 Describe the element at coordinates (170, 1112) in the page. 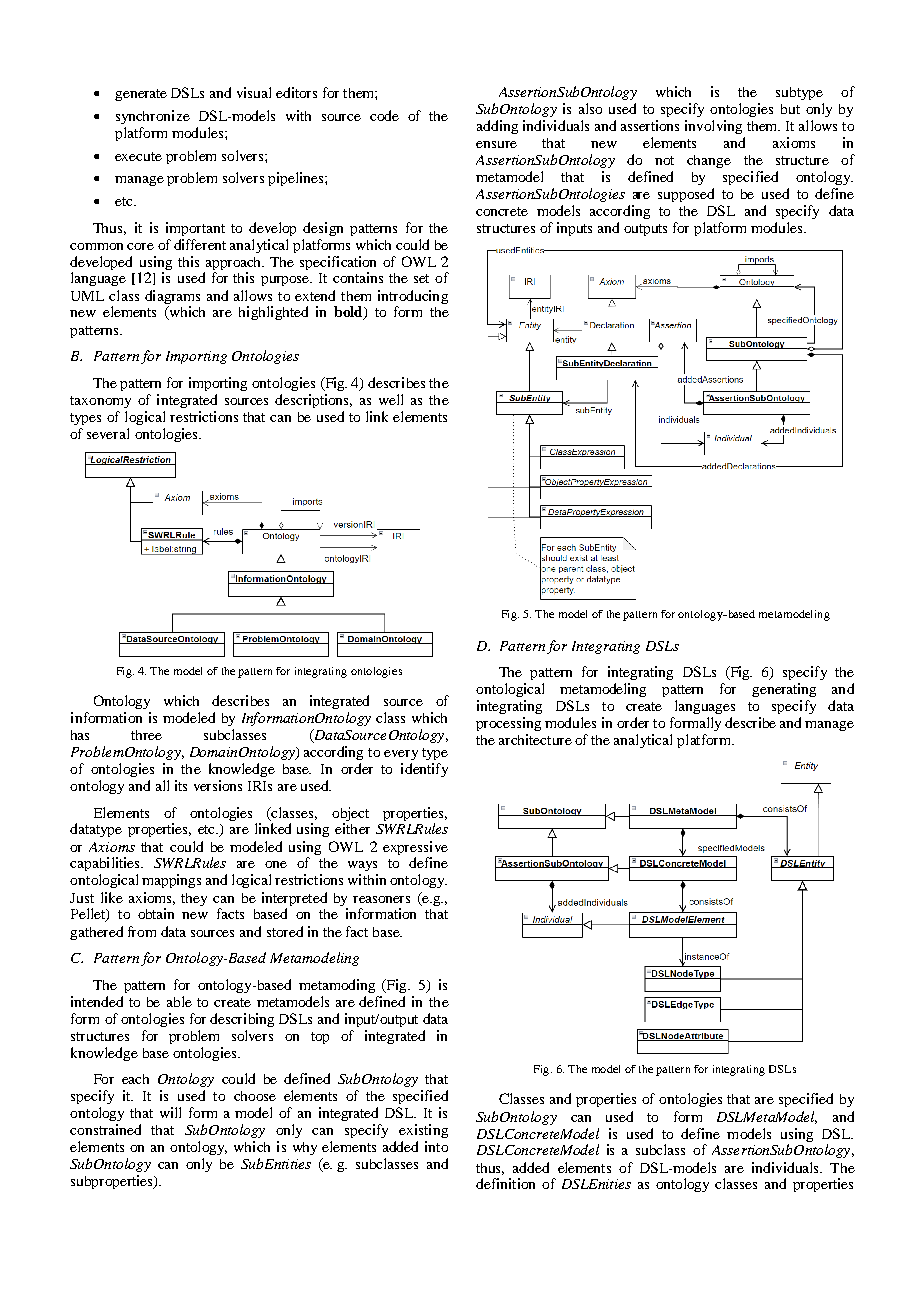

I see `will` at that location.
